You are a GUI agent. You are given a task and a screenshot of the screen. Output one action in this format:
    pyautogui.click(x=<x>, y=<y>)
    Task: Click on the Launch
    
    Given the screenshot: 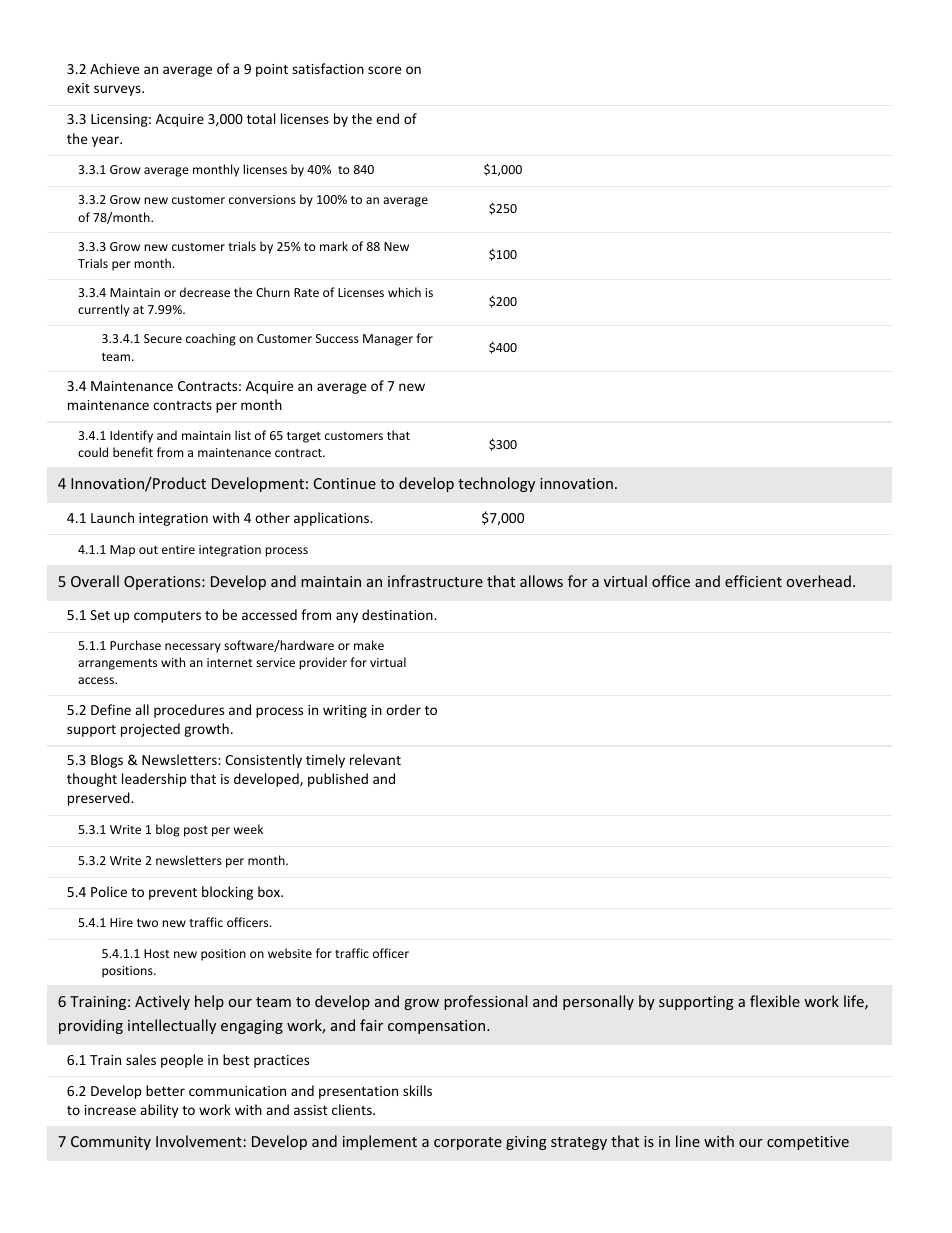 What is the action you would take?
    pyautogui.click(x=112, y=517)
